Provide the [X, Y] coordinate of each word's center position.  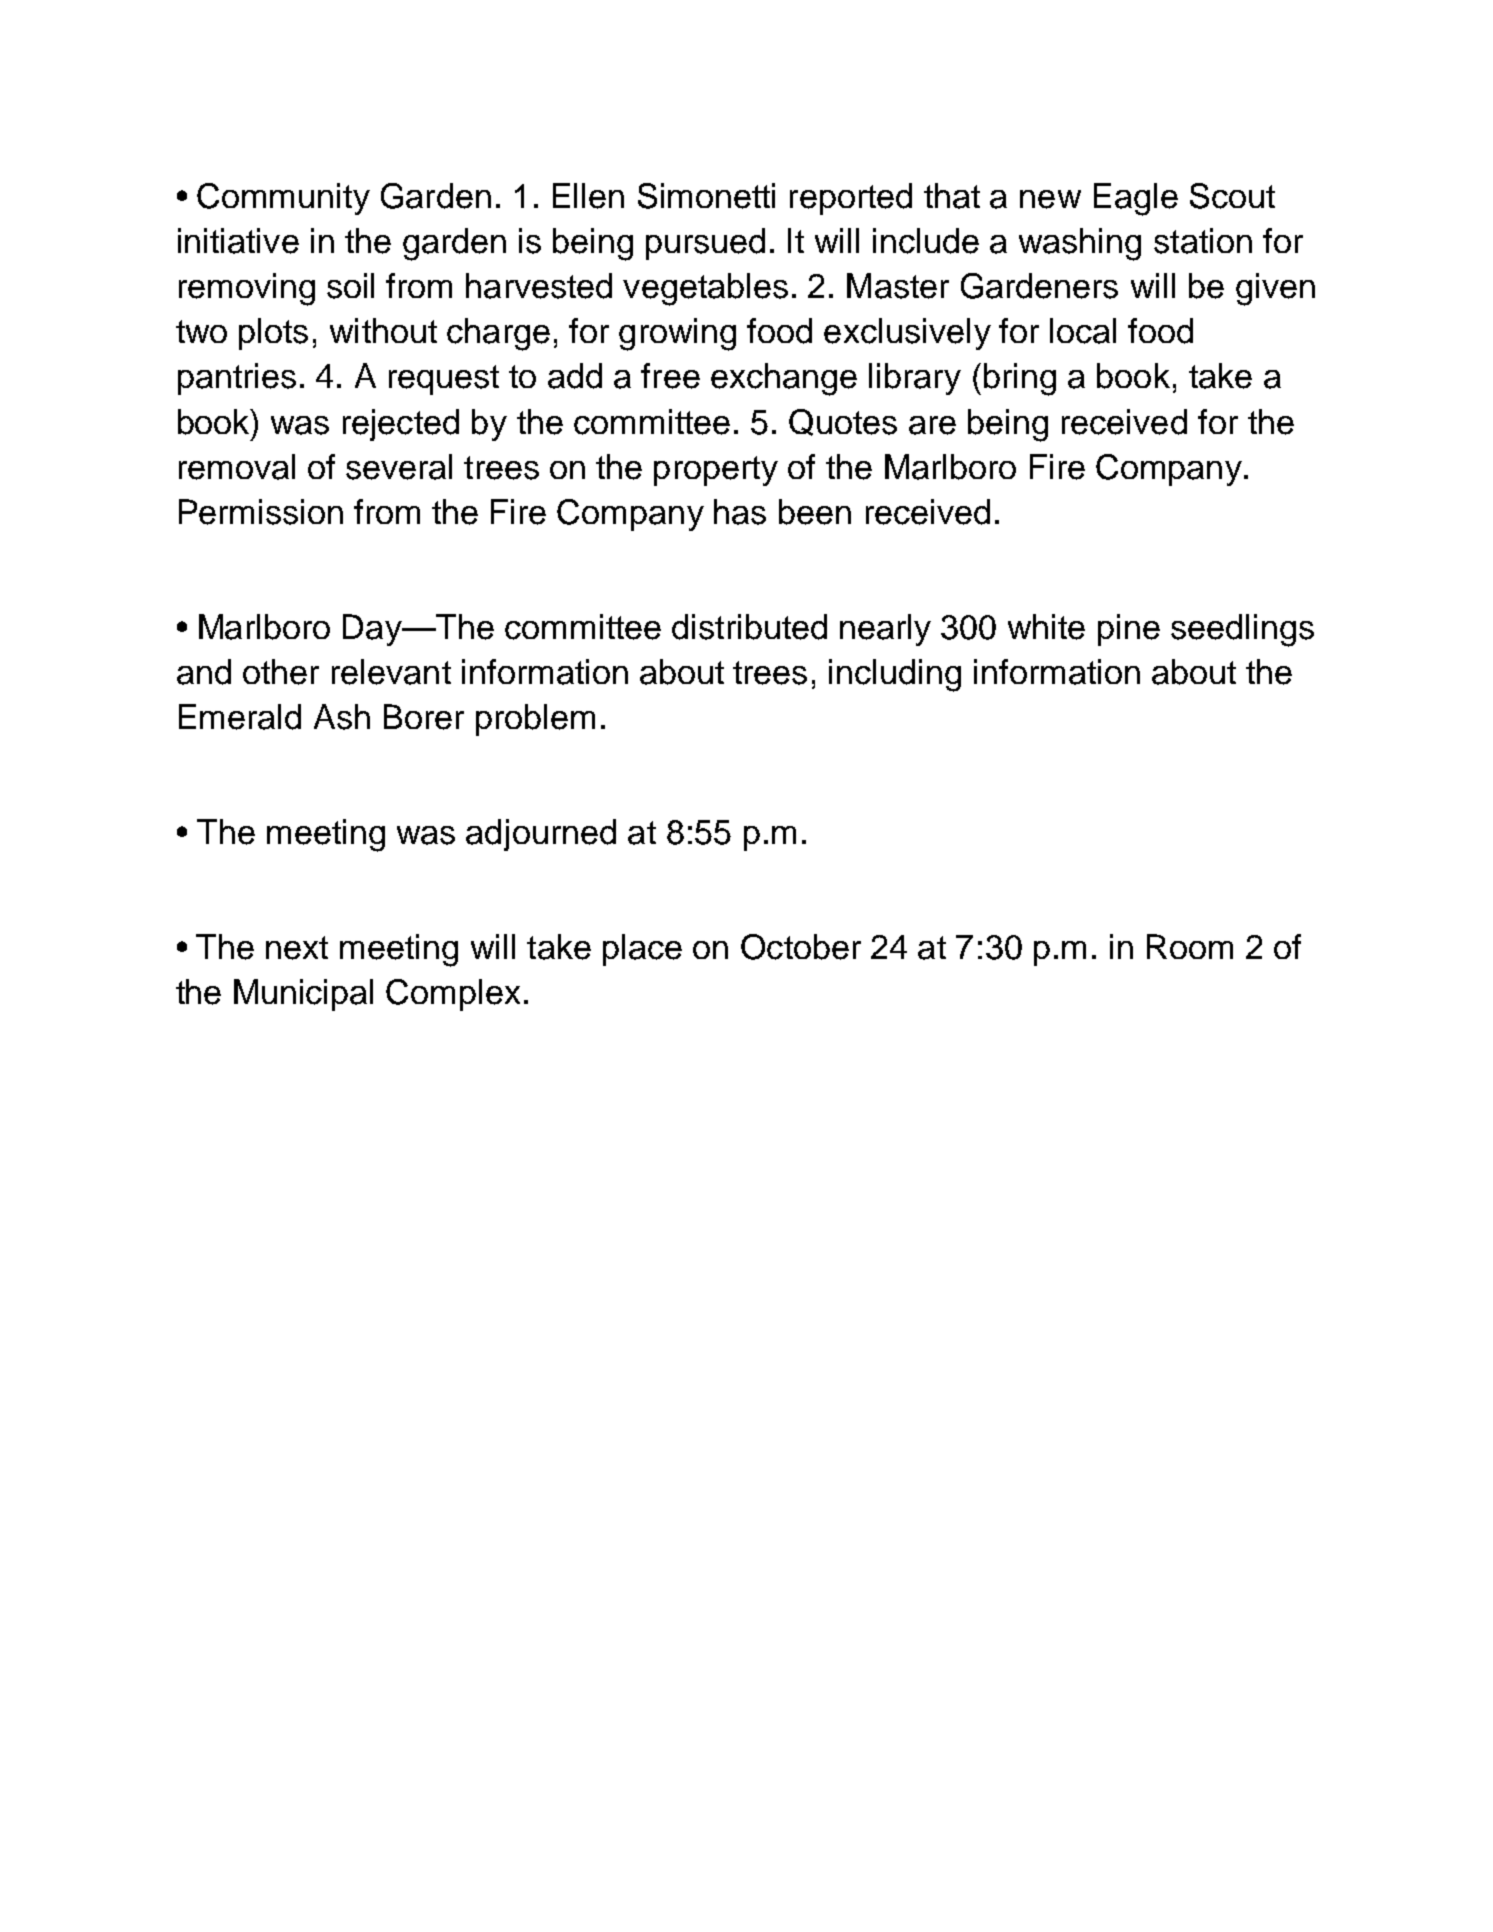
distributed [749, 627]
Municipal [303, 995]
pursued [705, 244]
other [281, 672]
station [1203, 241]
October [801, 947]
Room [1190, 946]
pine [1129, 630]
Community [283, 199]
